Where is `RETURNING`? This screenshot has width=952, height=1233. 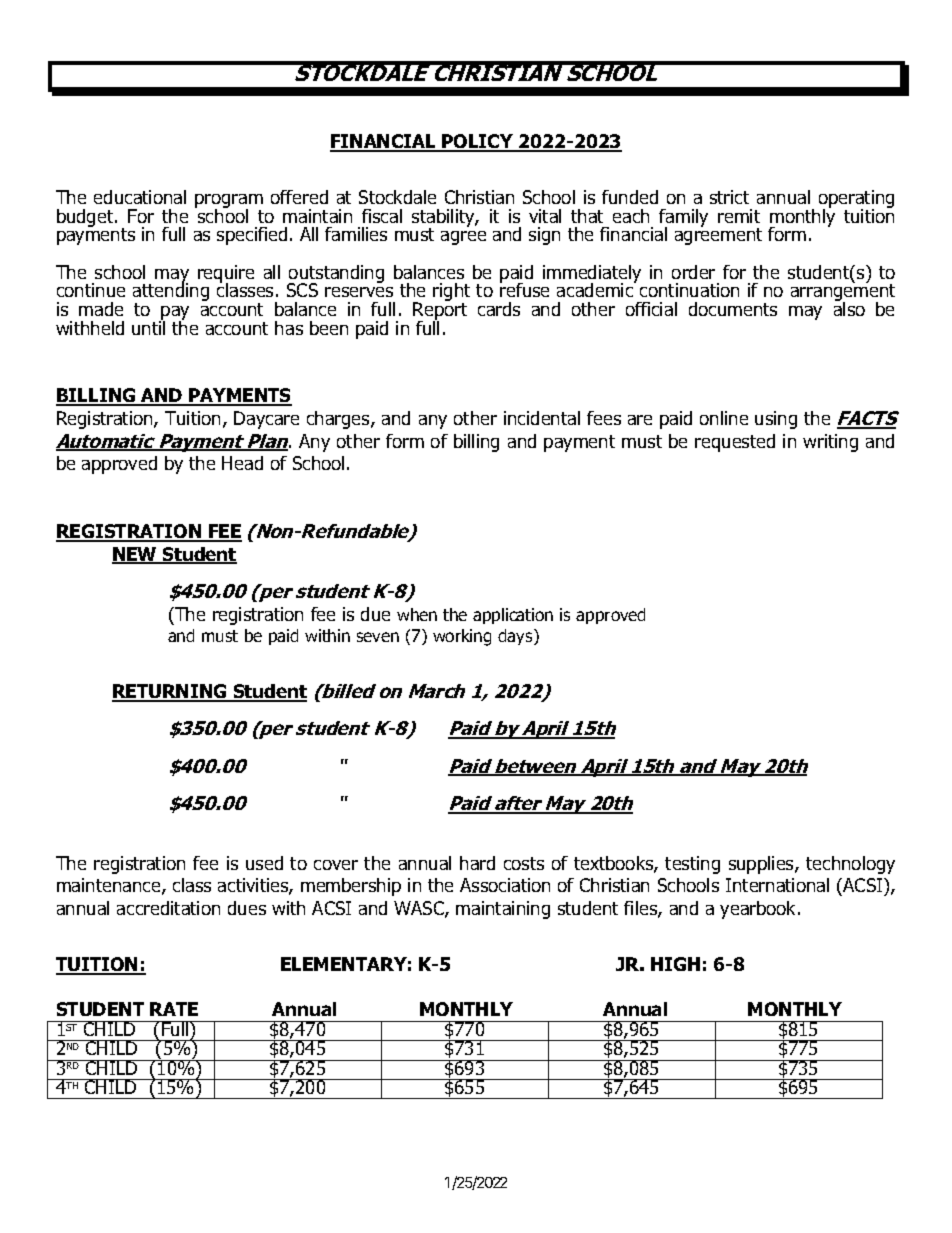
RETURNING is located at coordinates (170, 692).
